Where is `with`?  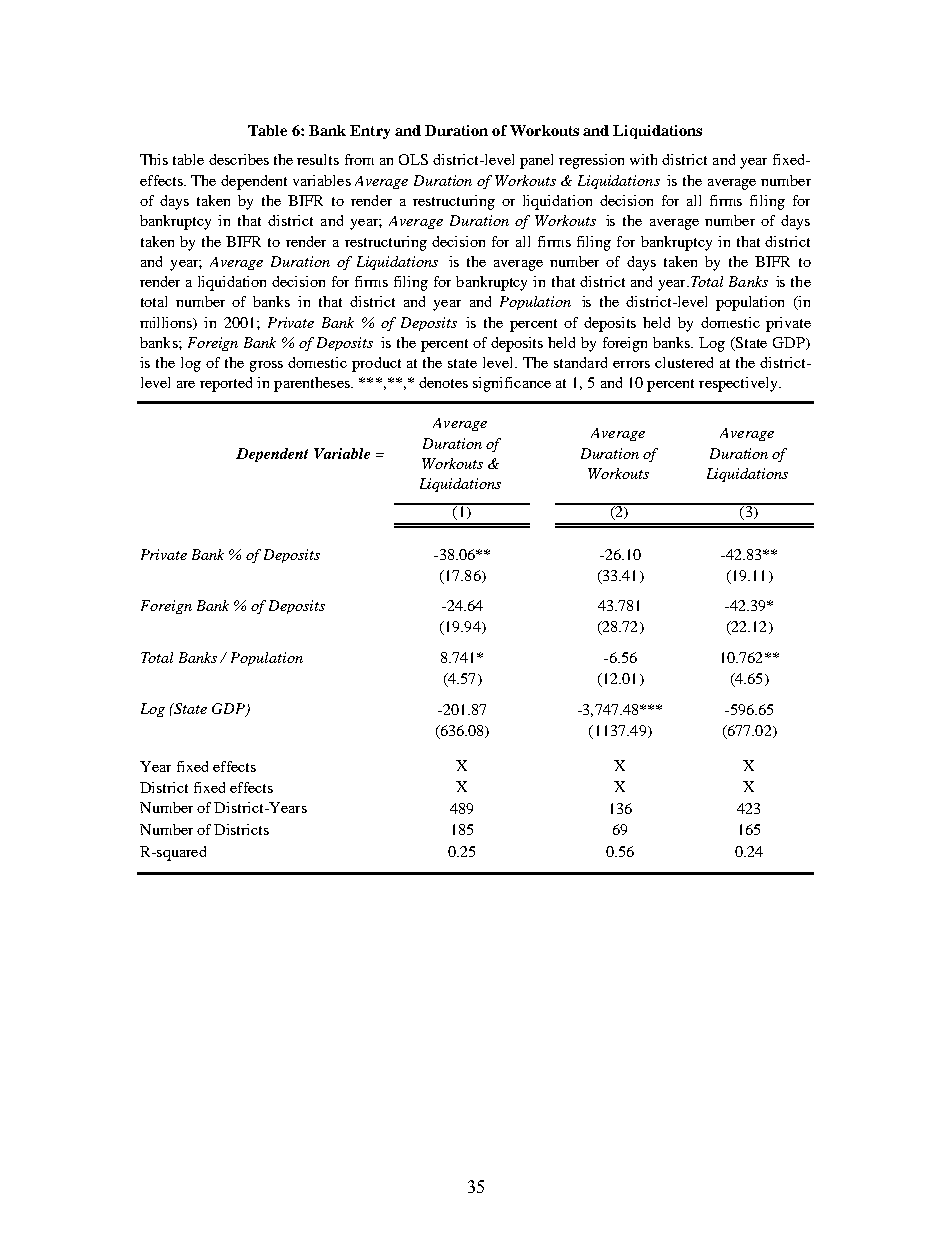 with is located at coordinates (643, 159).
